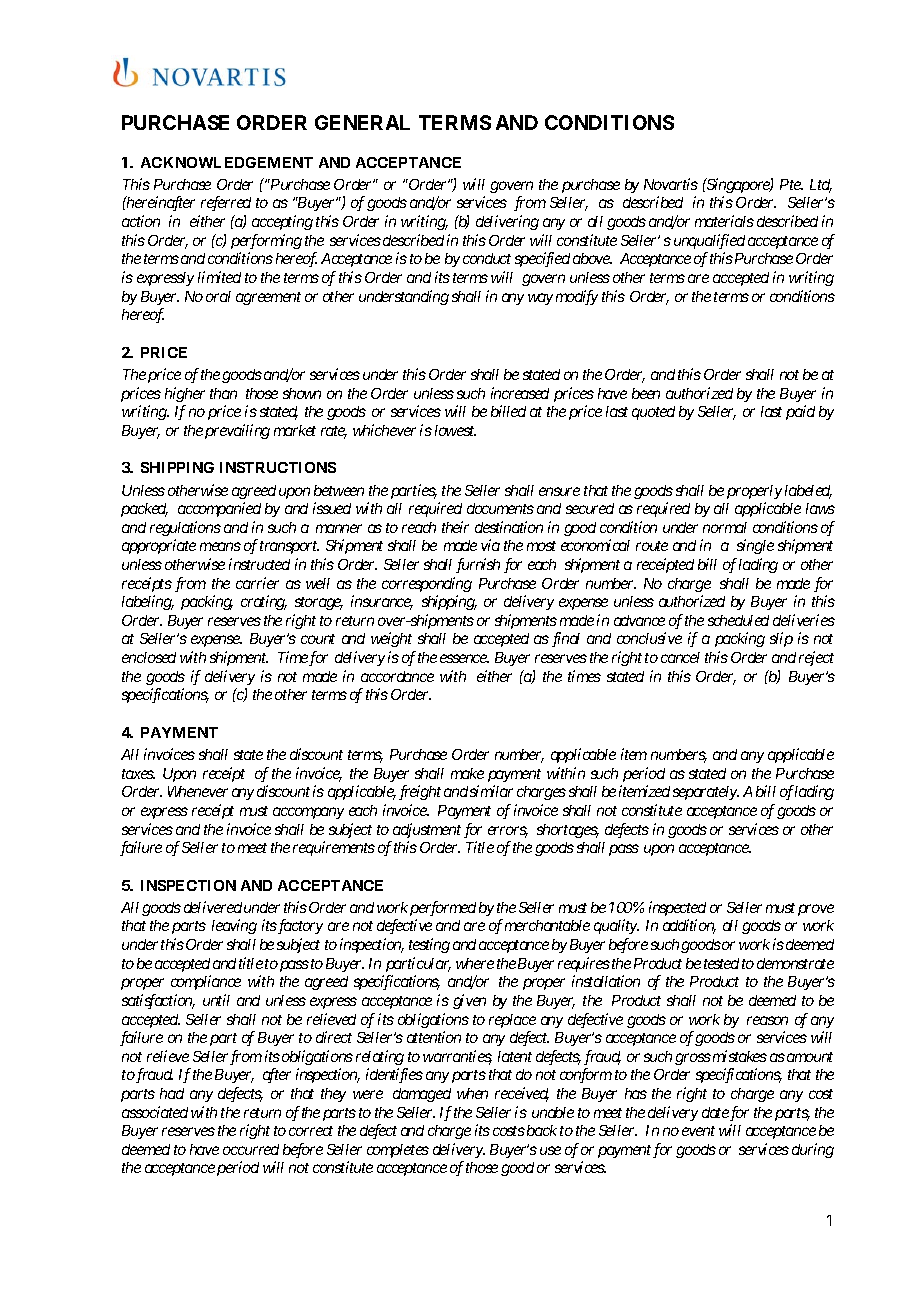 The image size is (924, 1308). Describe the element at coordinates (725, 527) in the screenshot. I see `normal` at that location.
